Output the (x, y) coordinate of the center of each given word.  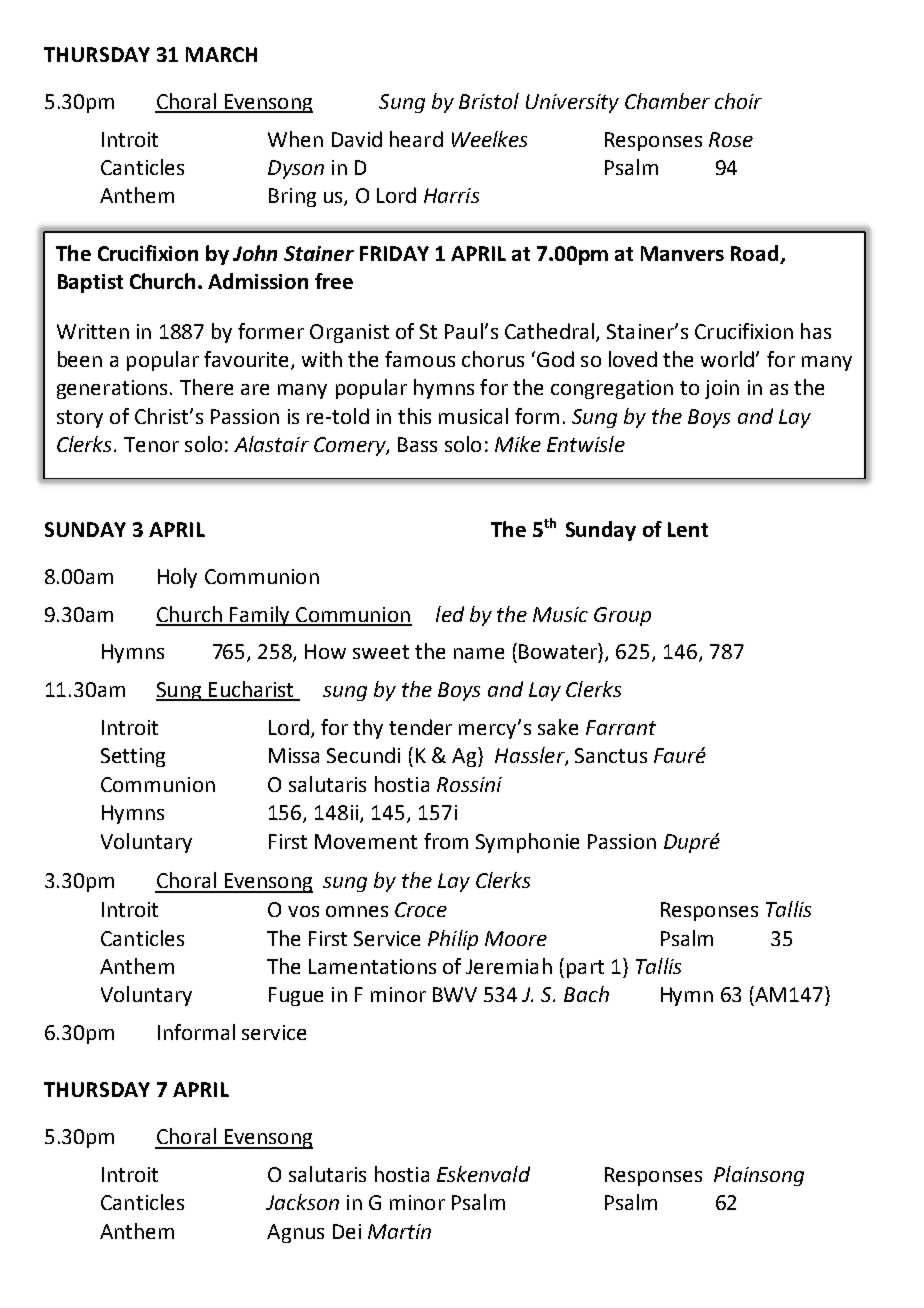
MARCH (221, 54)
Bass (417, 444)
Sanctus (611, 755)
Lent (688, 529)
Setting (133, 757)
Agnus (295, 1233)
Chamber (667, 101)
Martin (399, 1231)
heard (416, 139)
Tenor (151, 444)
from (446, 841)
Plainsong (759, 1176)
